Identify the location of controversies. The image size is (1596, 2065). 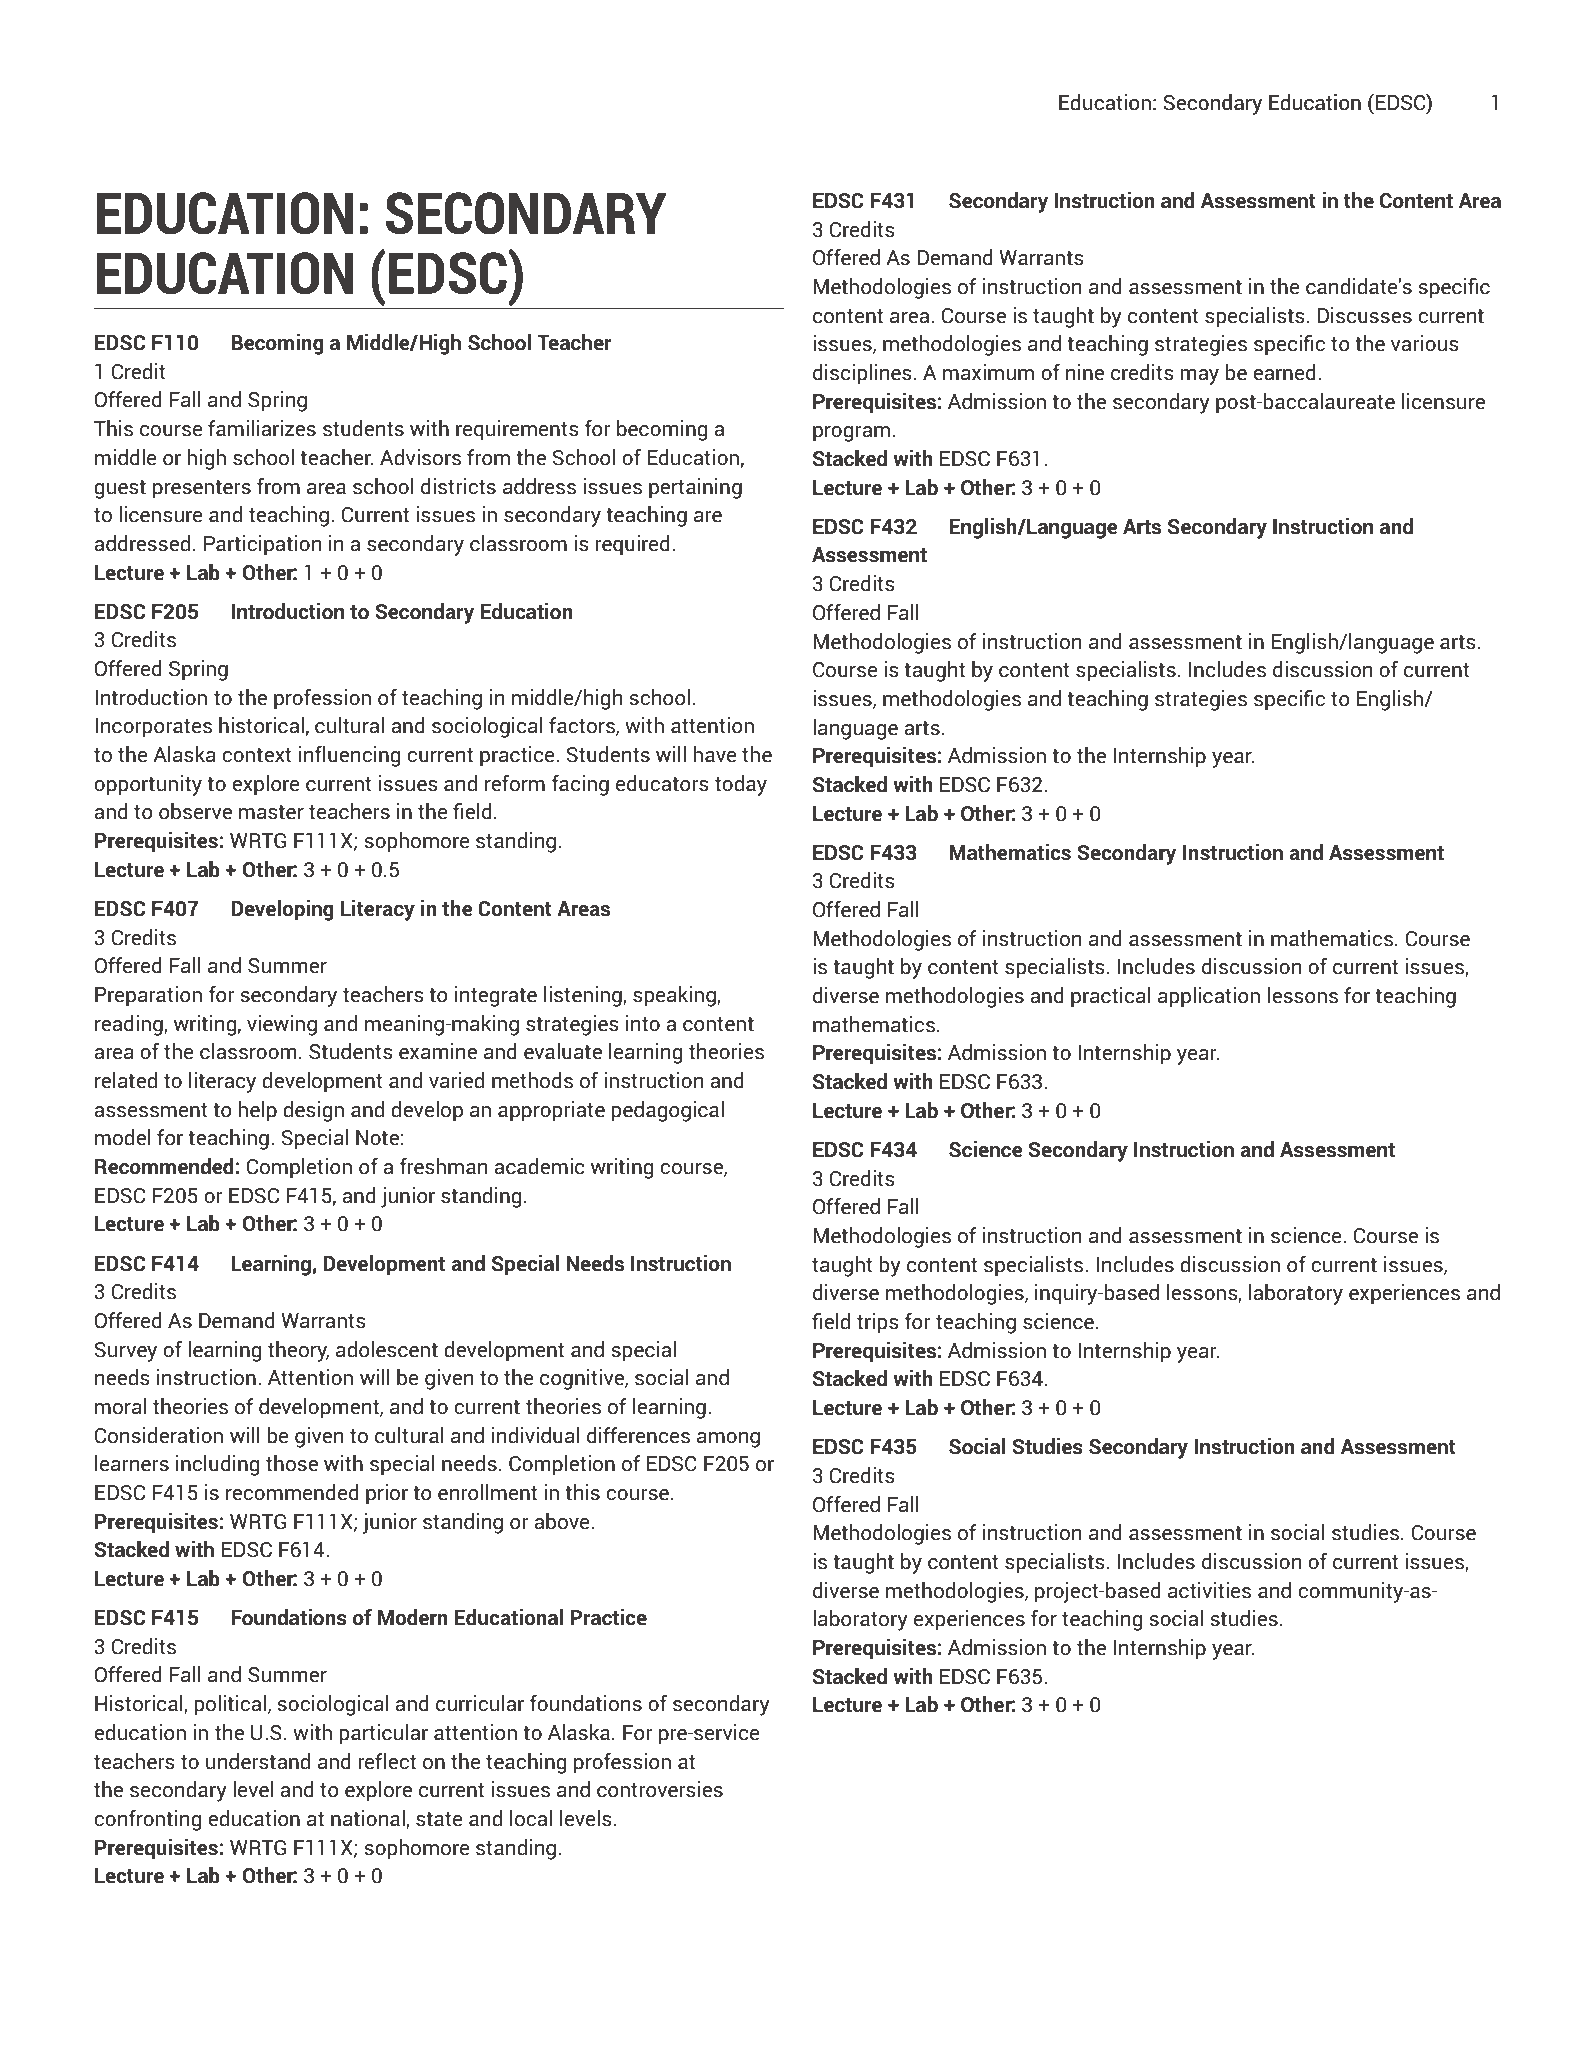
(660, 1789).
